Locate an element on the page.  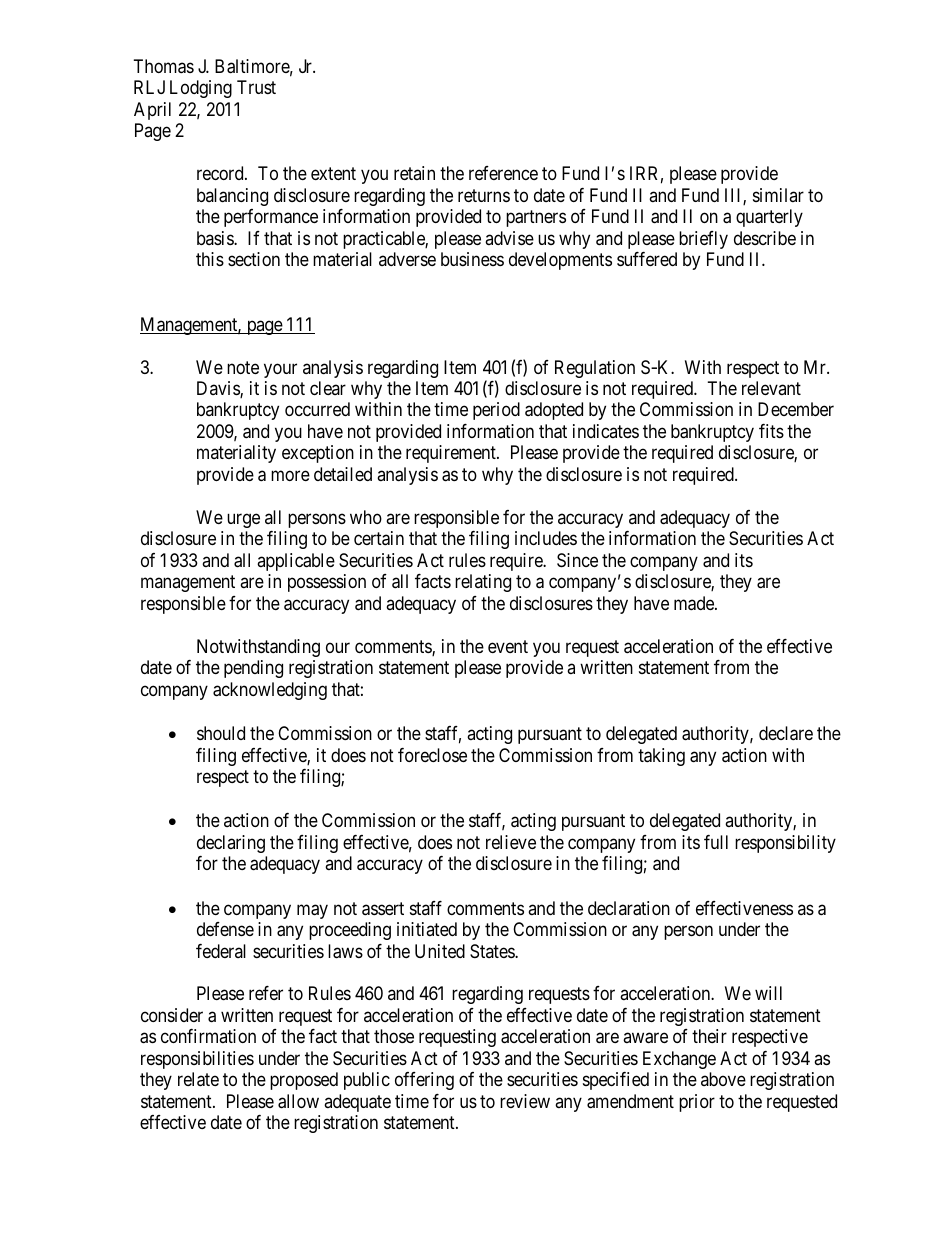
relate is located at coordinates (198, 1079).
